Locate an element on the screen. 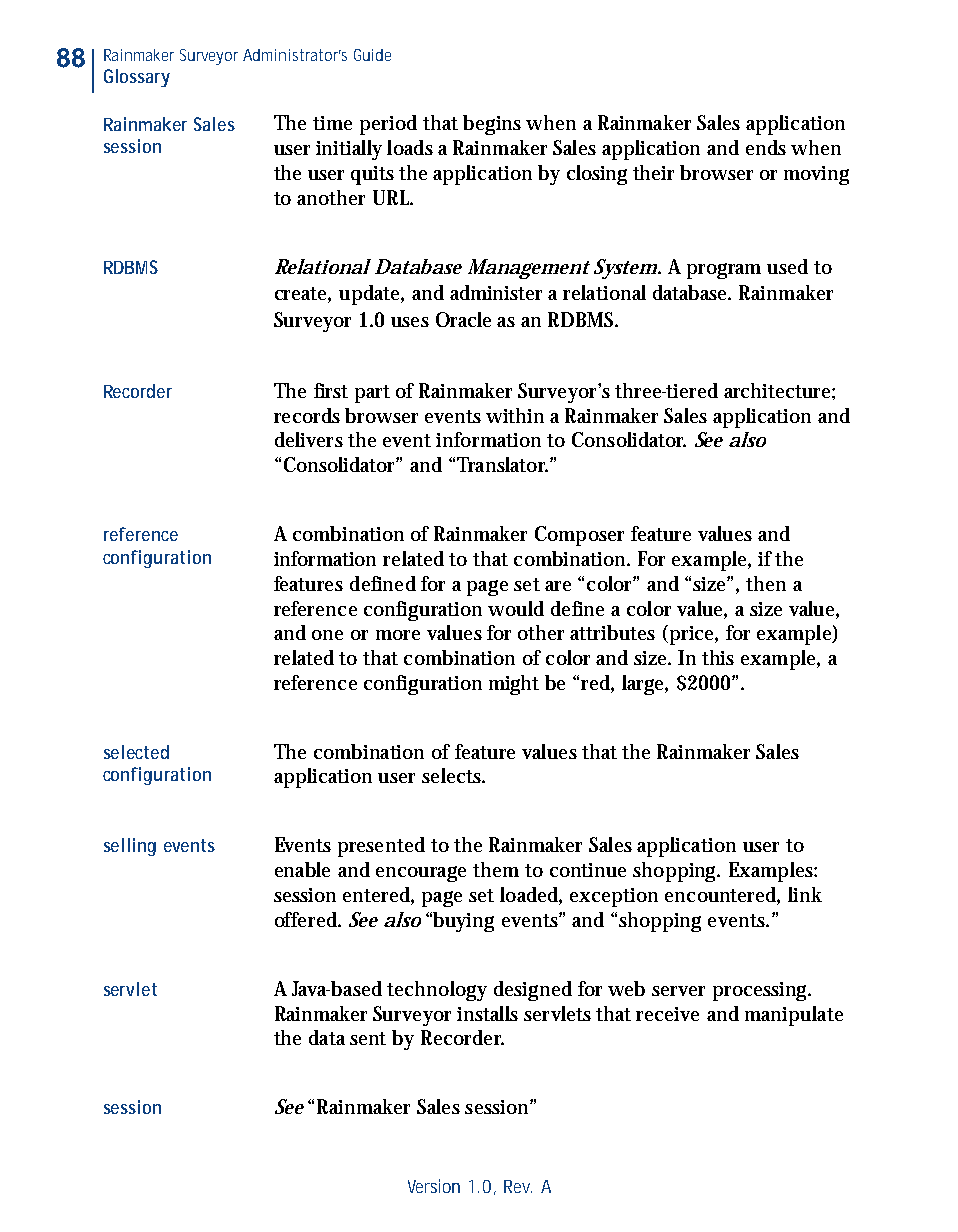 Image resolution: width=958 pixels, height=1232 pixels. begins is located at coordinates (492, 125).
